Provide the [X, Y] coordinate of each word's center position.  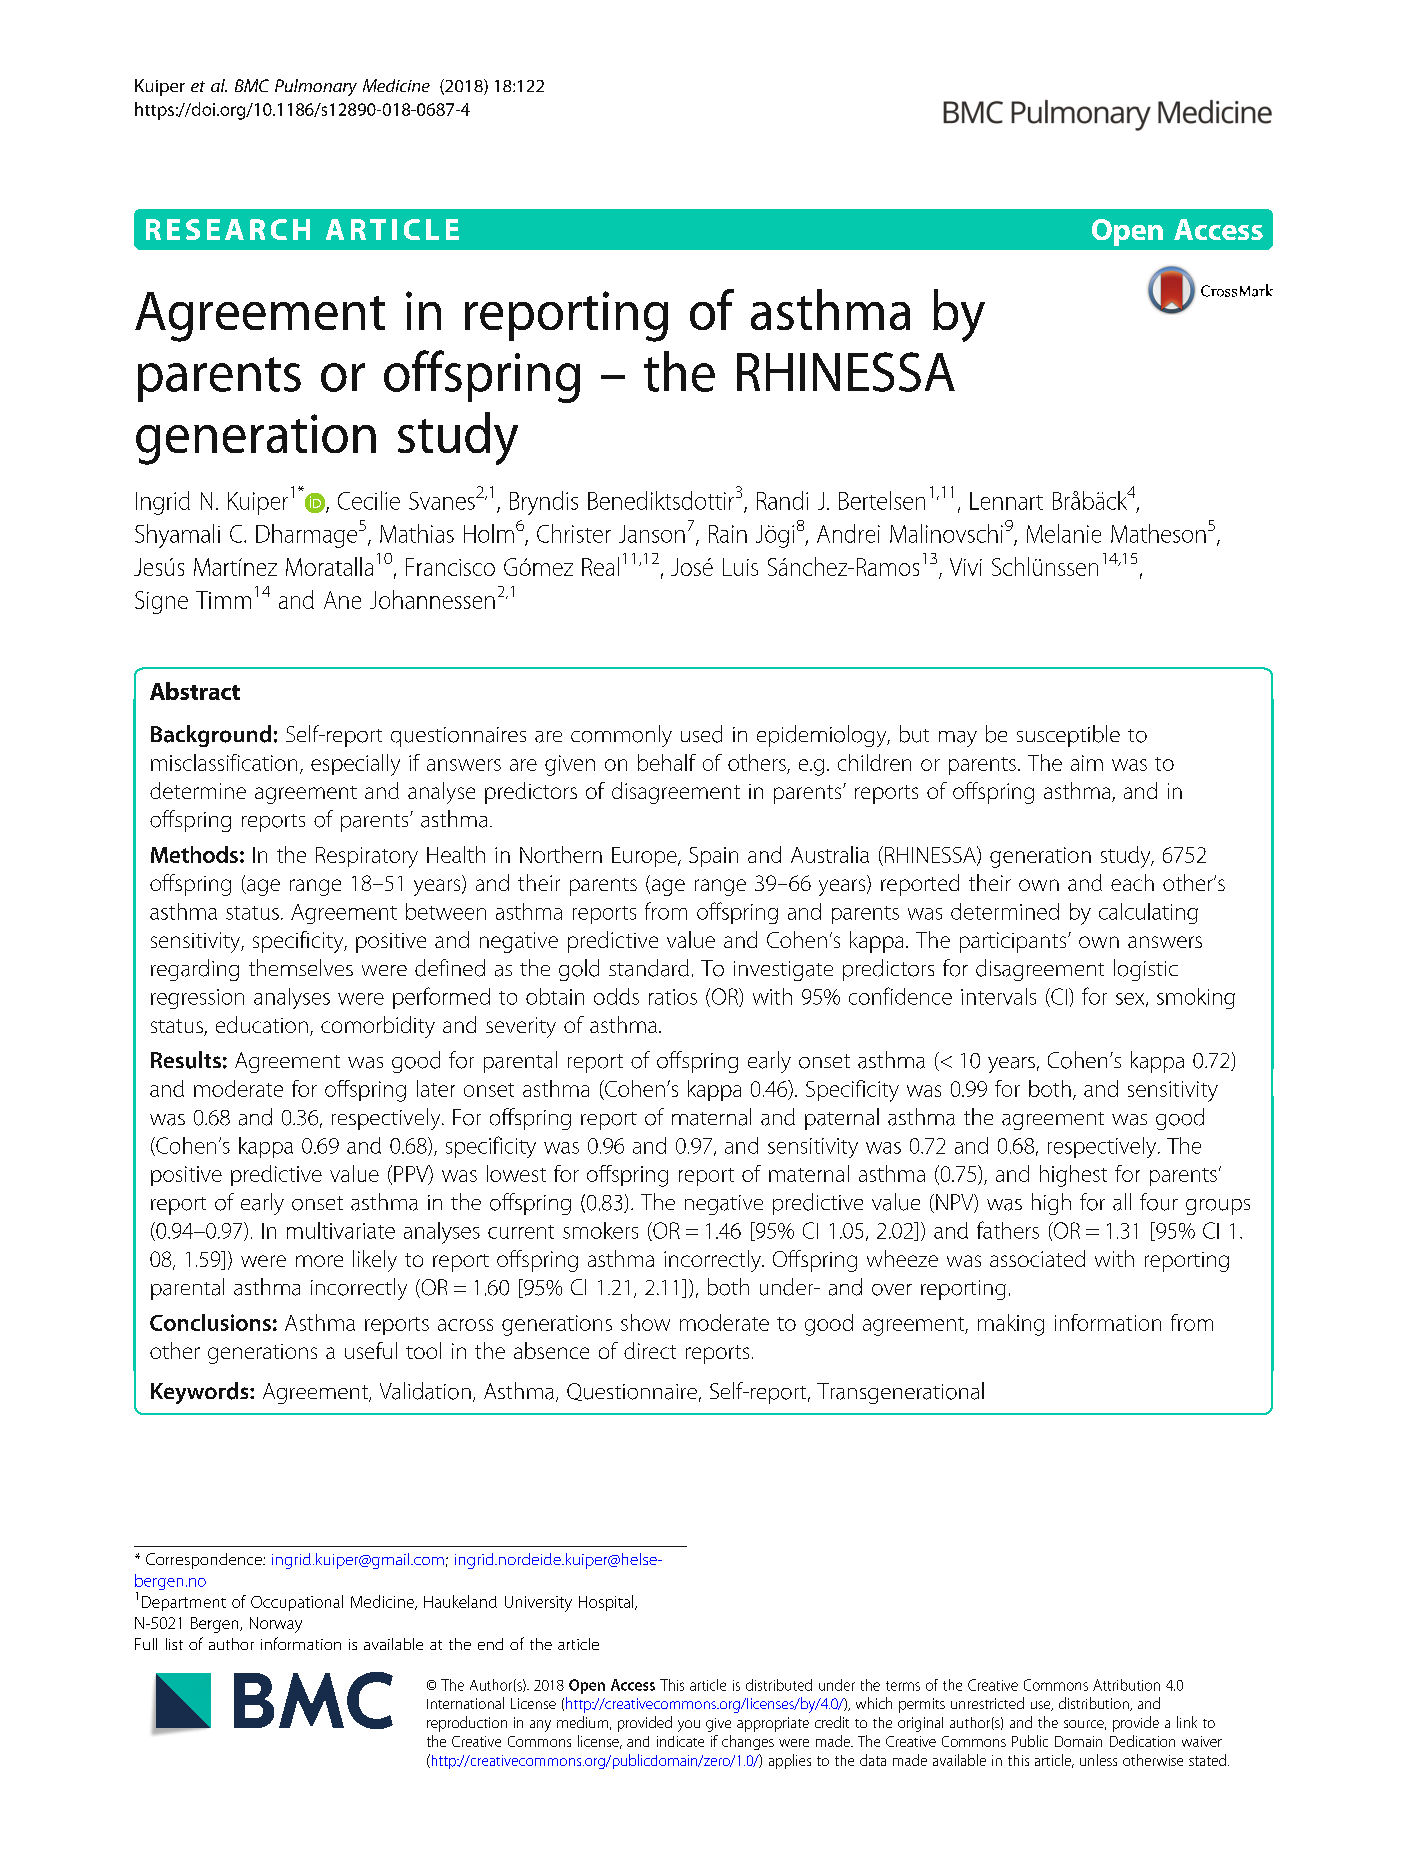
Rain [728, 534]
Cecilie [369, 500]
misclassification [224, 762]
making [1011, 1325]
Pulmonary [316, 87]
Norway [276, 1625]
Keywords [201, 1393]
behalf [667, 762]
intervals [998, 996]
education [262, 1024]
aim [1087, 763]
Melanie [1064, 533]
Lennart [1006, 501]
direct [650, 1350]
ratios [673, 997]
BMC [252, 85]
